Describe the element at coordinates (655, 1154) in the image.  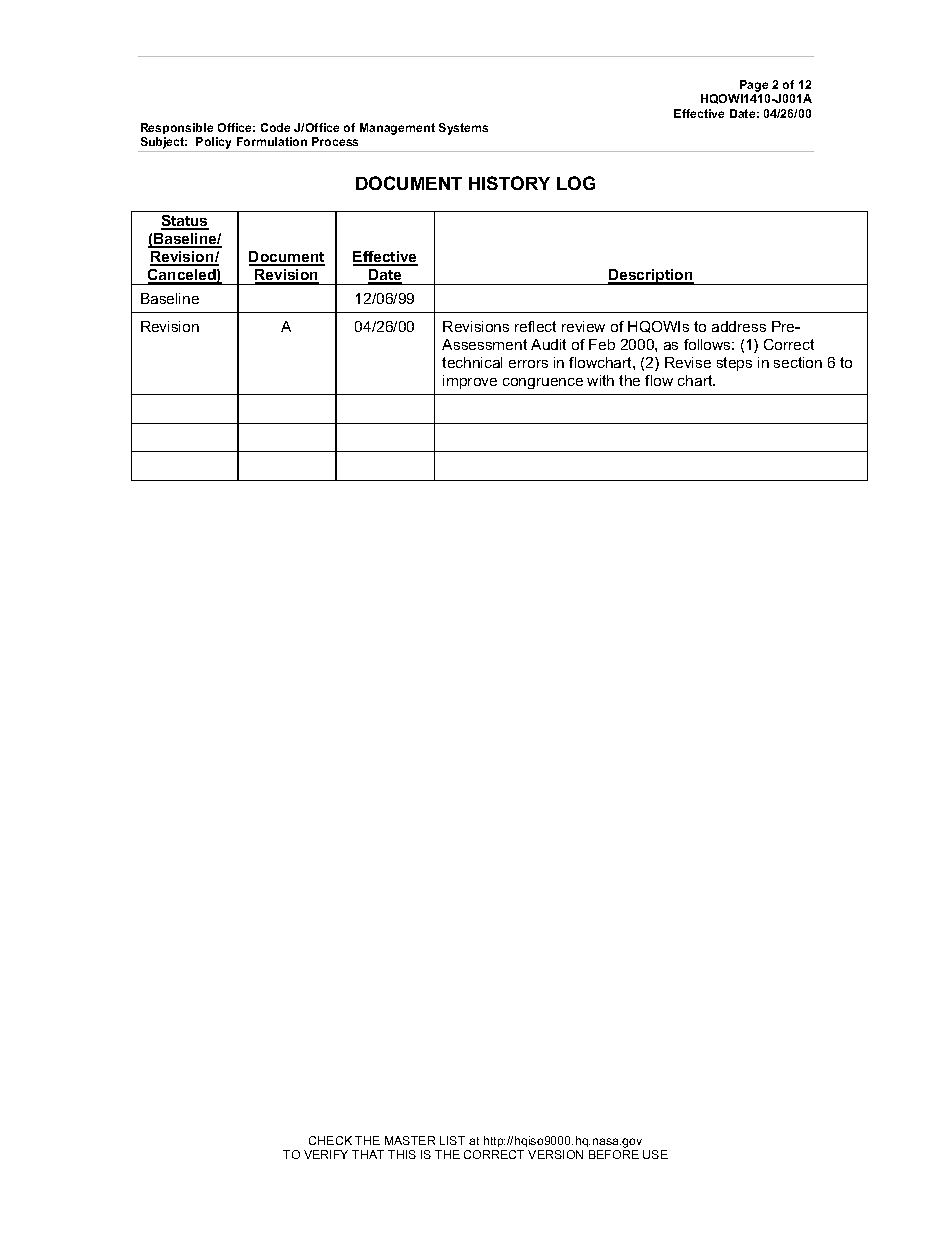
I see `USE` at that location.
